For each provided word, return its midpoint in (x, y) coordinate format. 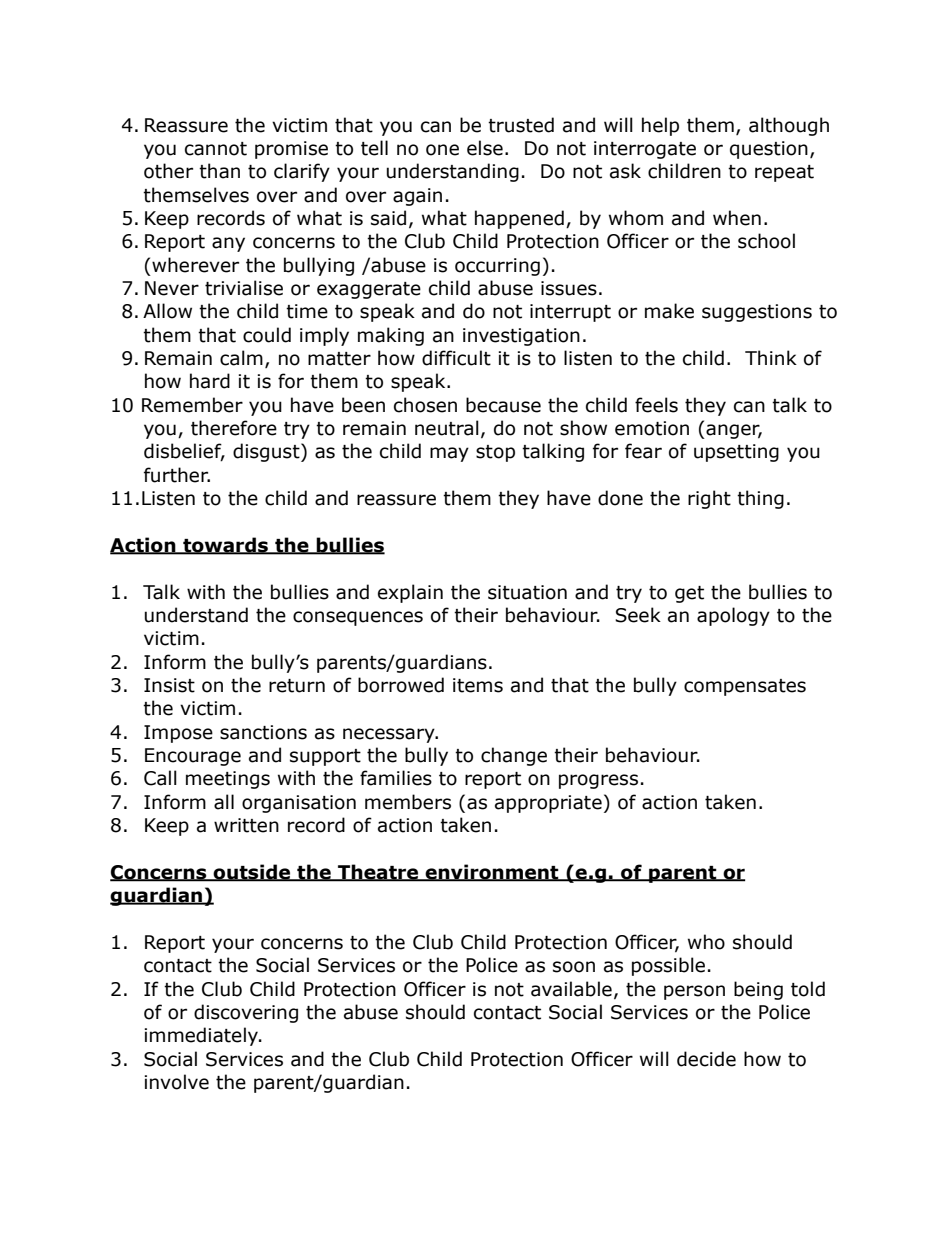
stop (495, 453)
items (478, 685)
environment (492, 873)
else (485, 148)
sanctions (263, 732)
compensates (745, 687)
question (769, 150)
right (709, 499)
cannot (216, 149)
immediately (202, 1036)
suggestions (757, 313)
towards (225, 546)
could (267, 335)
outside (252, 873)
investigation (521, 337)
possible (668, 966)
